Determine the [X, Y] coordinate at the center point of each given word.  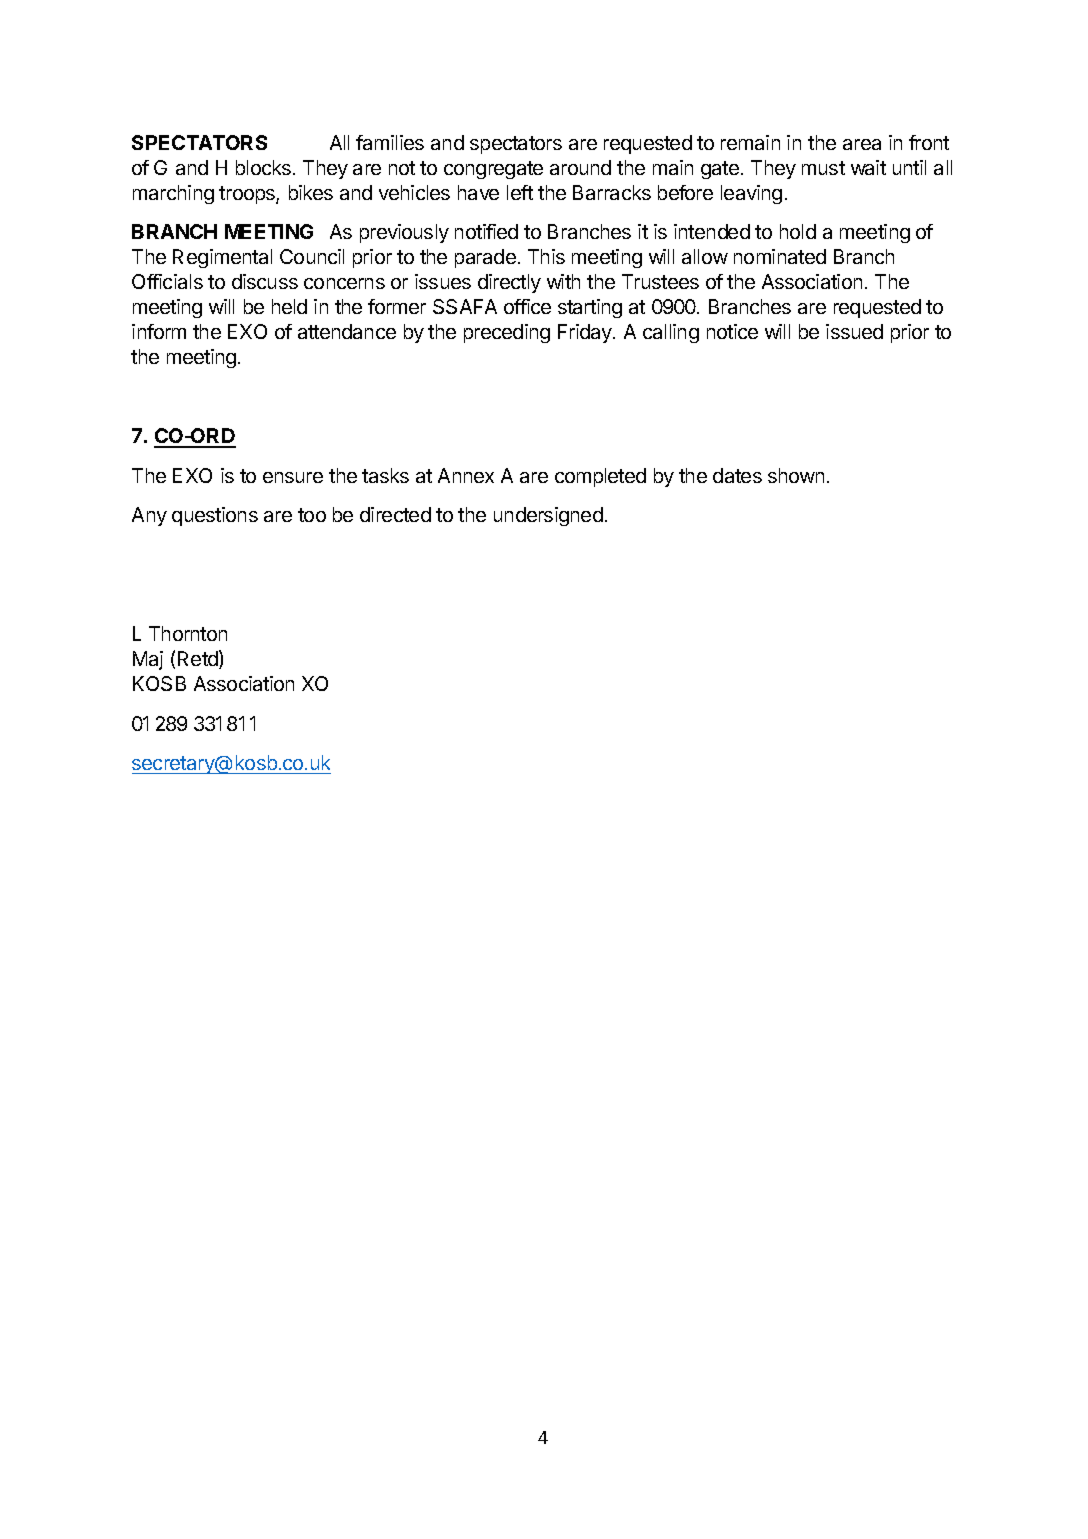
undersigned [548, 516]
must [823, 168]
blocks [263, 167]
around [580, 167]
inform [159, 331]
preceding [507, 333]
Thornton [188, 633]
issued [854, 331]
